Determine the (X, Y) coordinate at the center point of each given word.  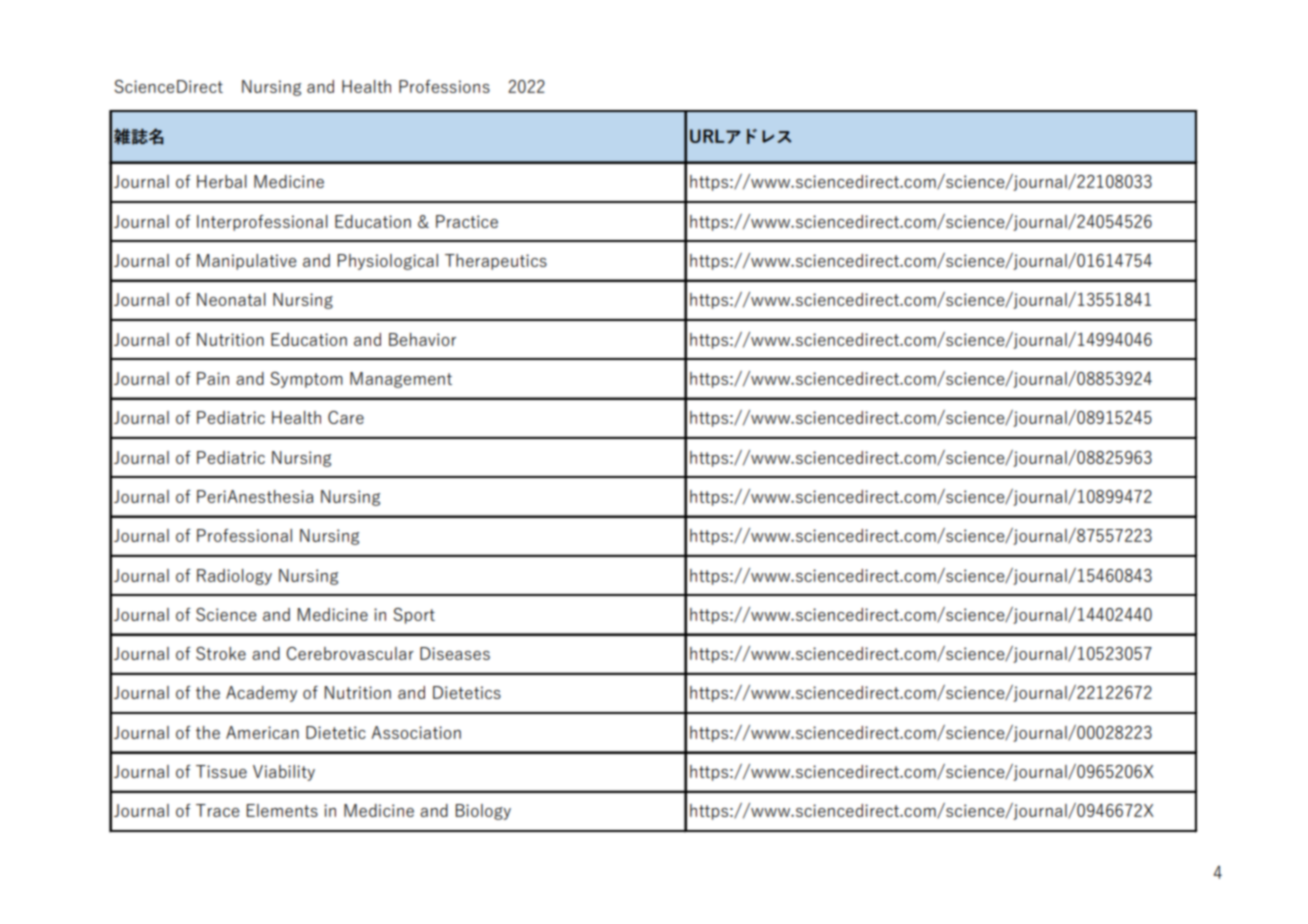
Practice (467, 221)
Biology (483, 812)
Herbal (222, 181)
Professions (444, 86)
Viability (284, 773)
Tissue (221, 771)
